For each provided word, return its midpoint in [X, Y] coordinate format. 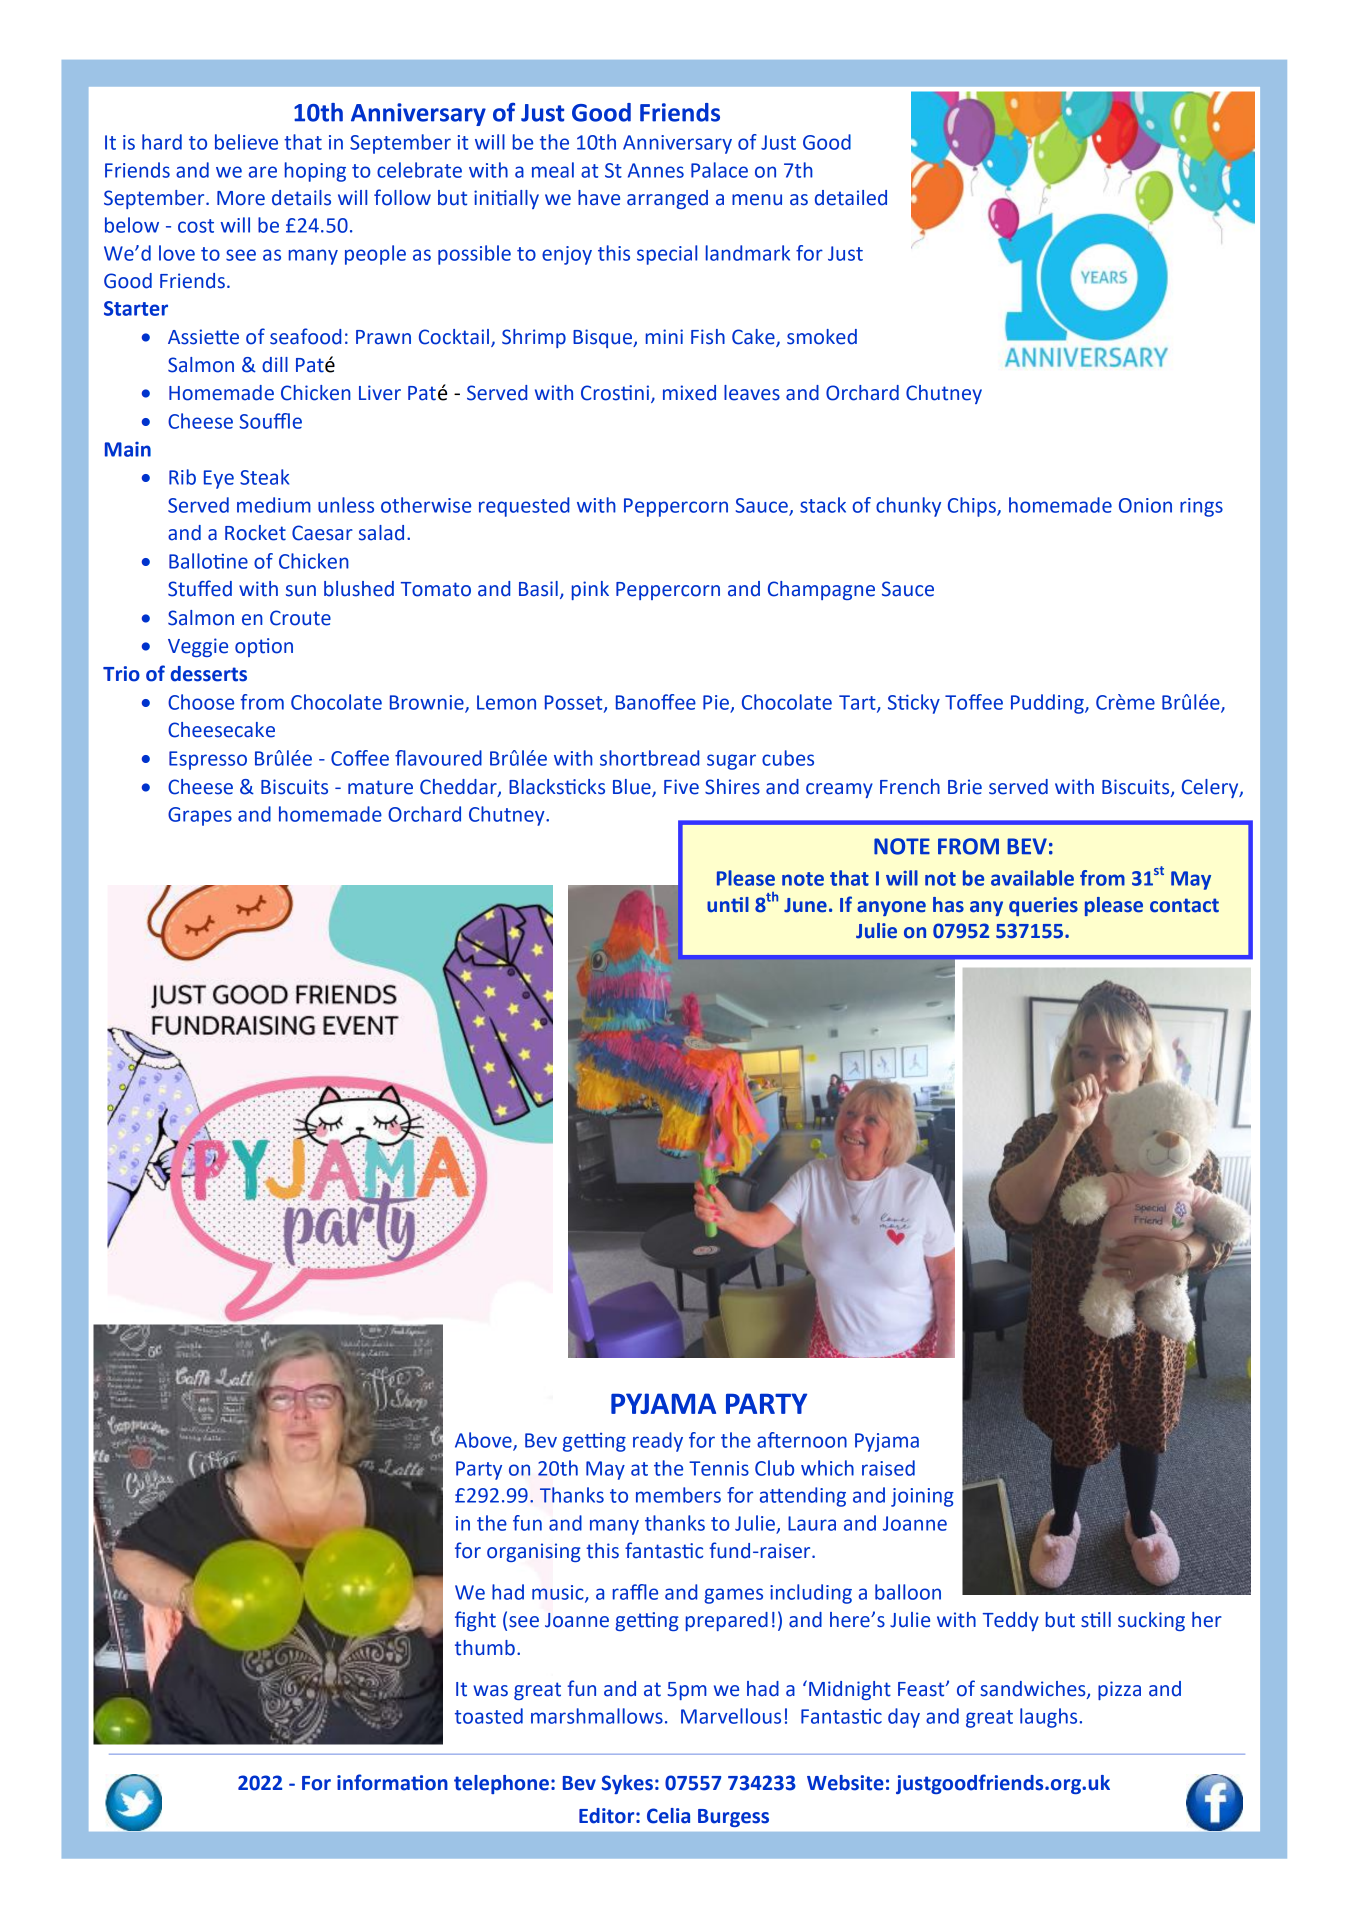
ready [658, 1442]
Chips [973, 507]
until [728, 905]
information [392, 1782]
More [241, 198]
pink [590, 590]
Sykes [627, 1784]
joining [922, 1497]
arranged [667, 199]
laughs [1048, 1718]
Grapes [200, 816]
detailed [851, 198]
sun [301, 591]
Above [484, 1441]
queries [1043, 906]
